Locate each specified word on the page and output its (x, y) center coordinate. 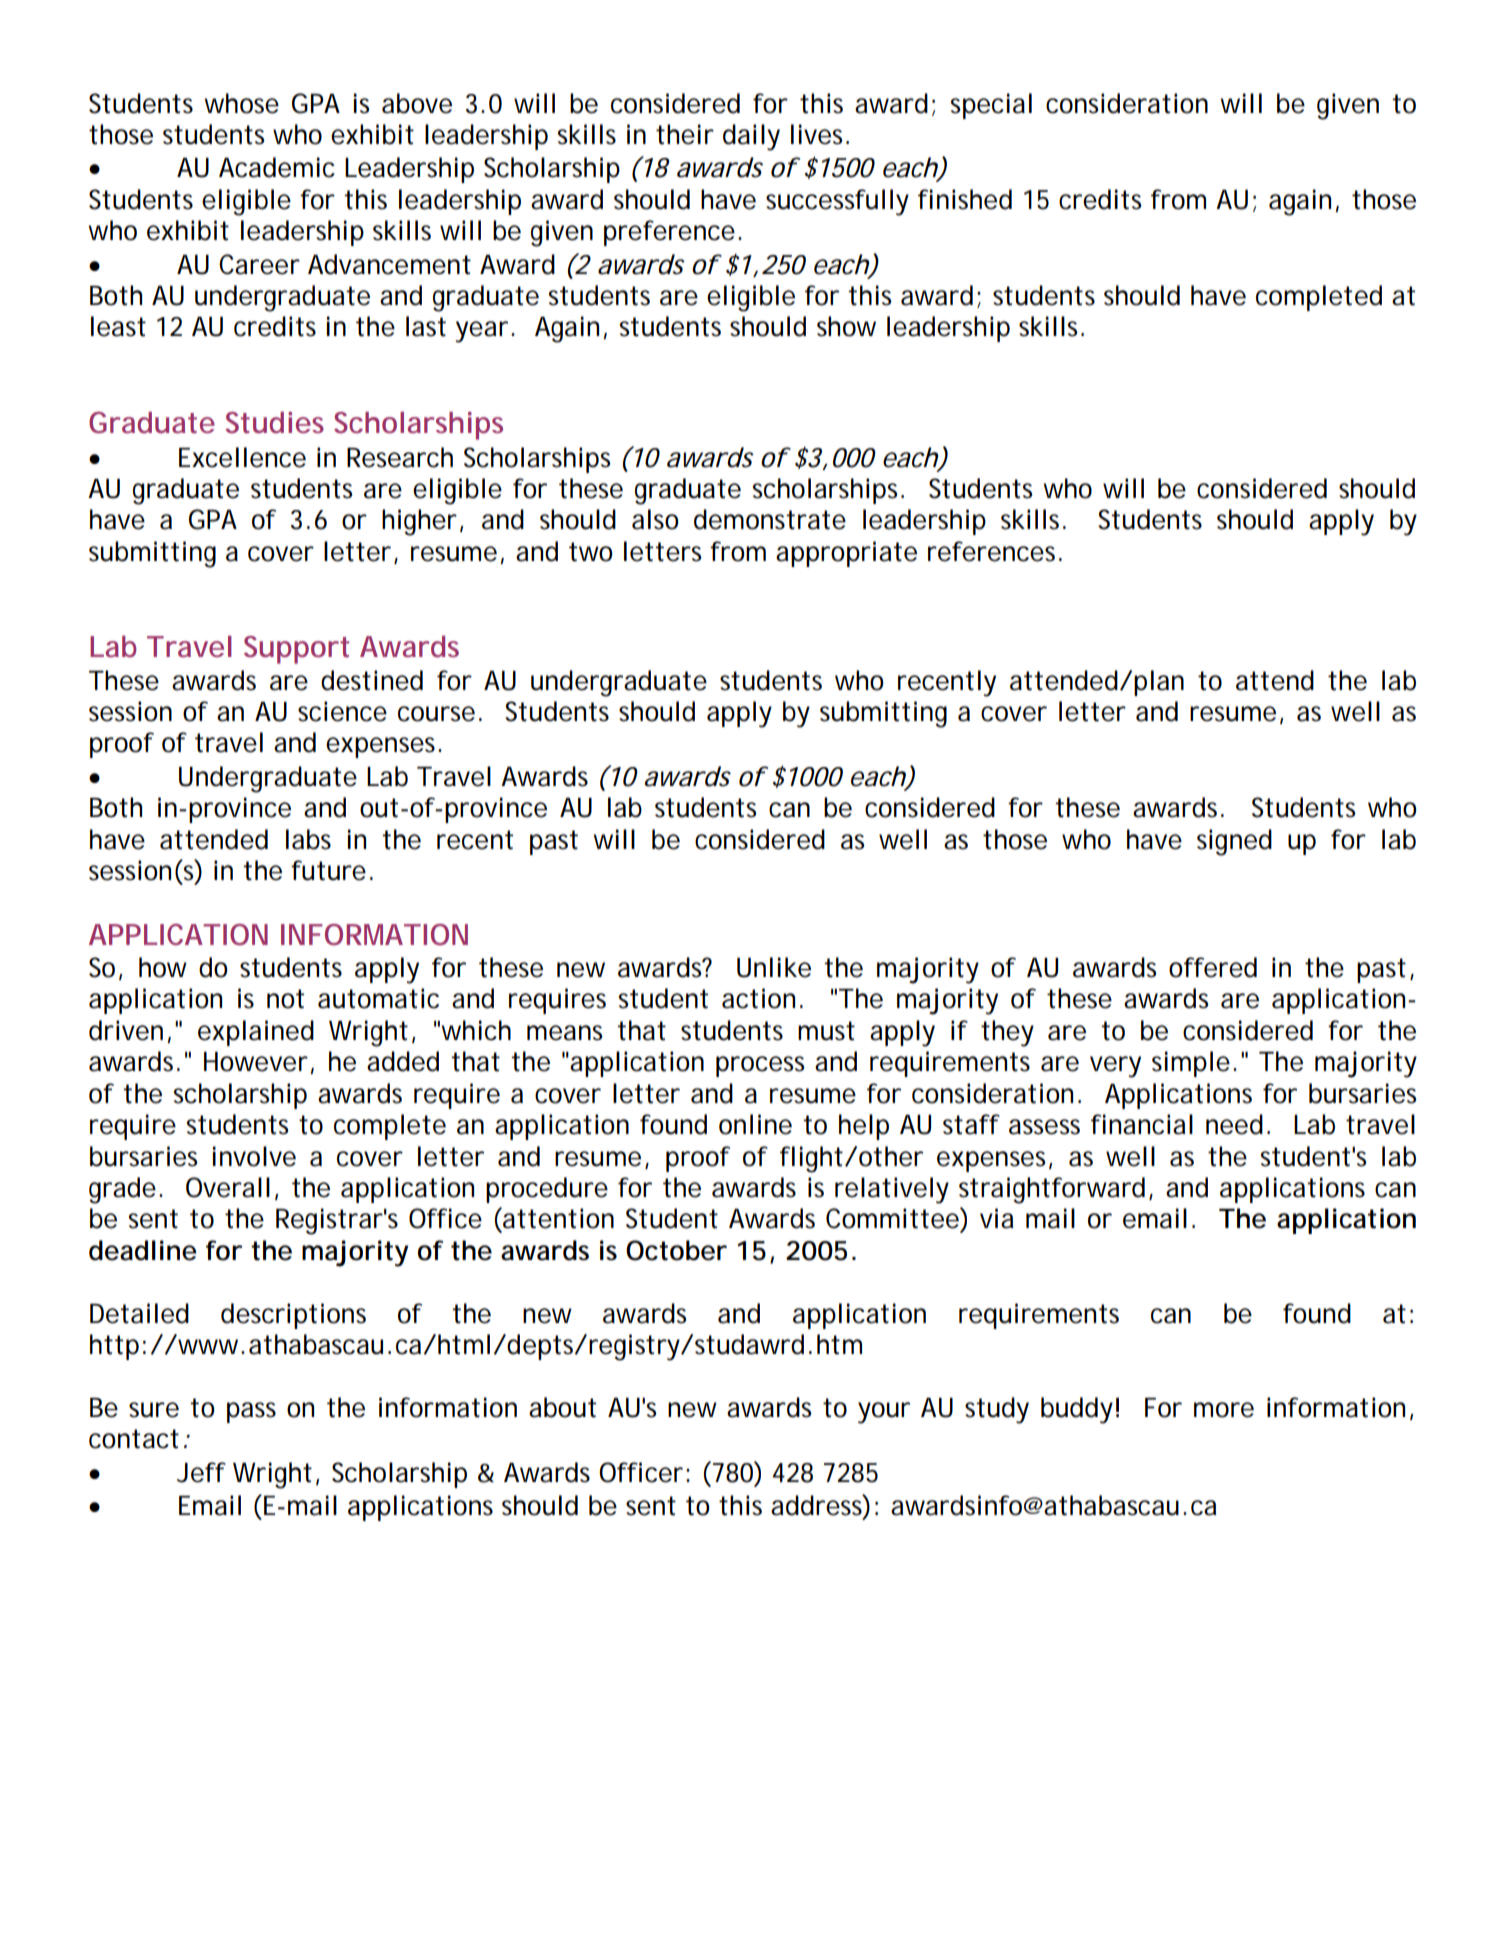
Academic (277, 167)
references (994, 551)
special (991, 106)
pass (251, 1412)
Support (296, 650)
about (562, 1407)
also (655, 519)
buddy (1077, 1410)
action (758, 998)
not (285, 999)
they (1007, 1033)
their (685, 134)
